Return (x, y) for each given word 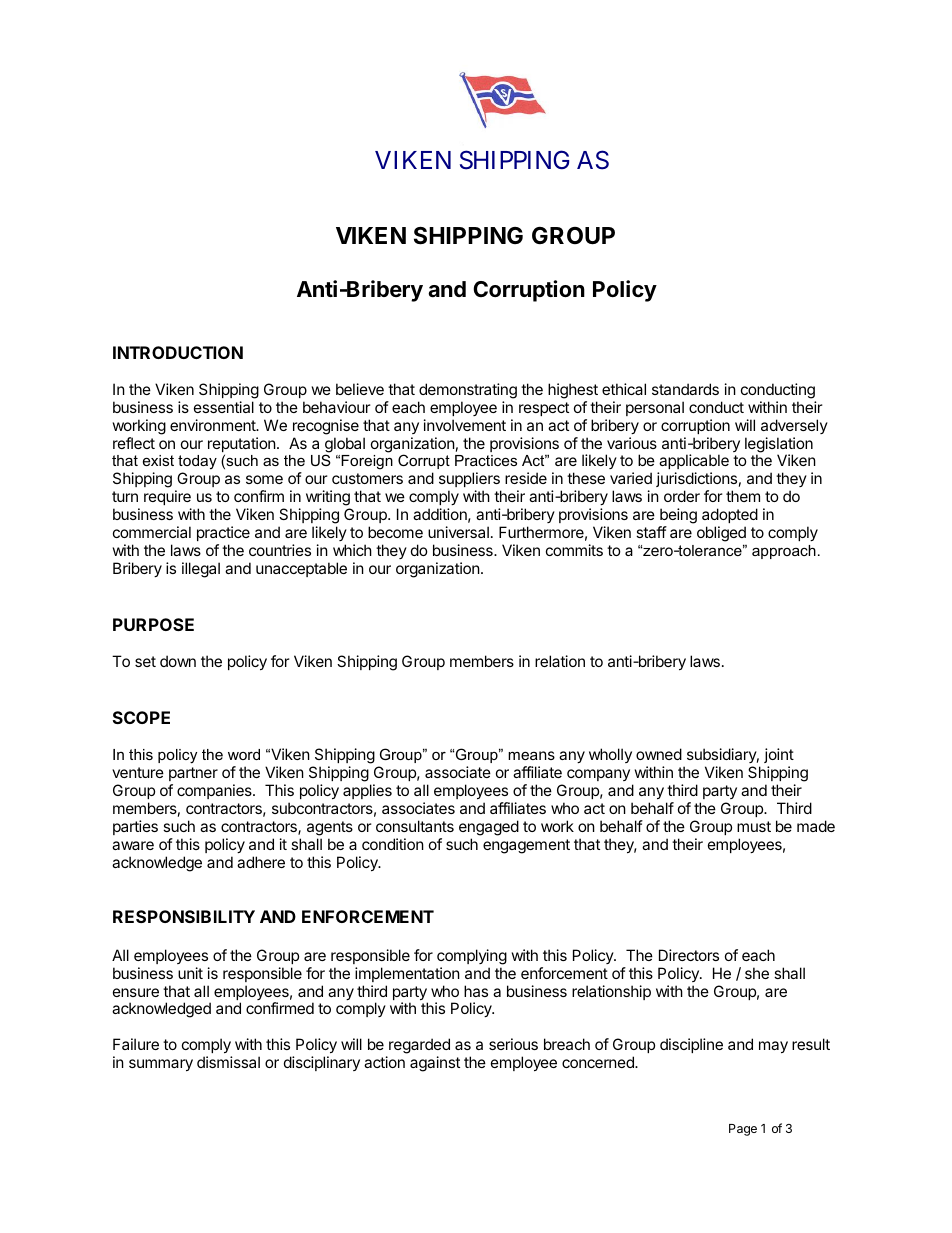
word (244, 754)
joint (779, 755)
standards (685, 389)
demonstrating (468, 391)
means (531, 755)
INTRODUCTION (178, 352)
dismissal (228, 1062)
